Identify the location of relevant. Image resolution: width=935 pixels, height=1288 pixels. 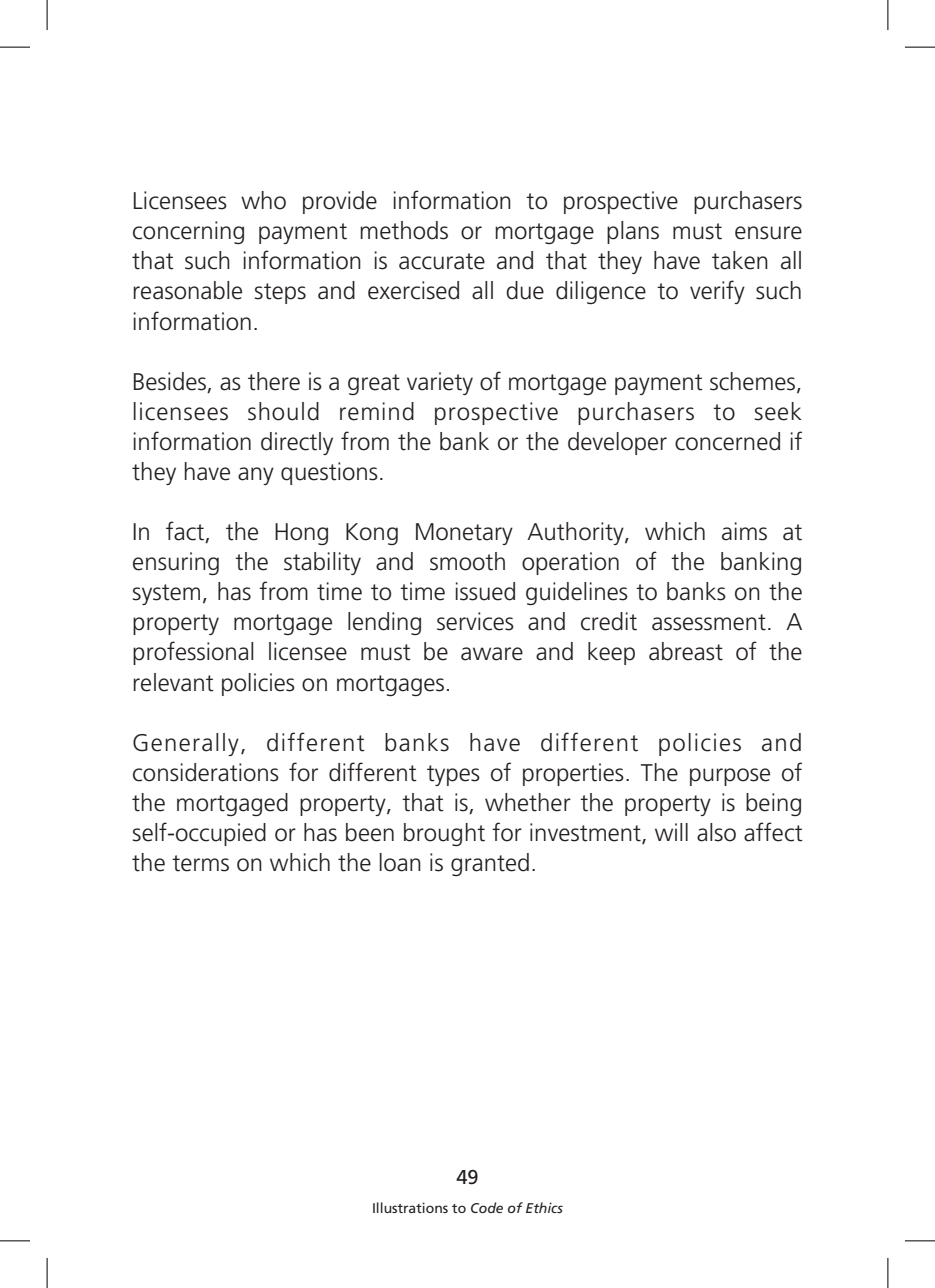
(173, 682).
